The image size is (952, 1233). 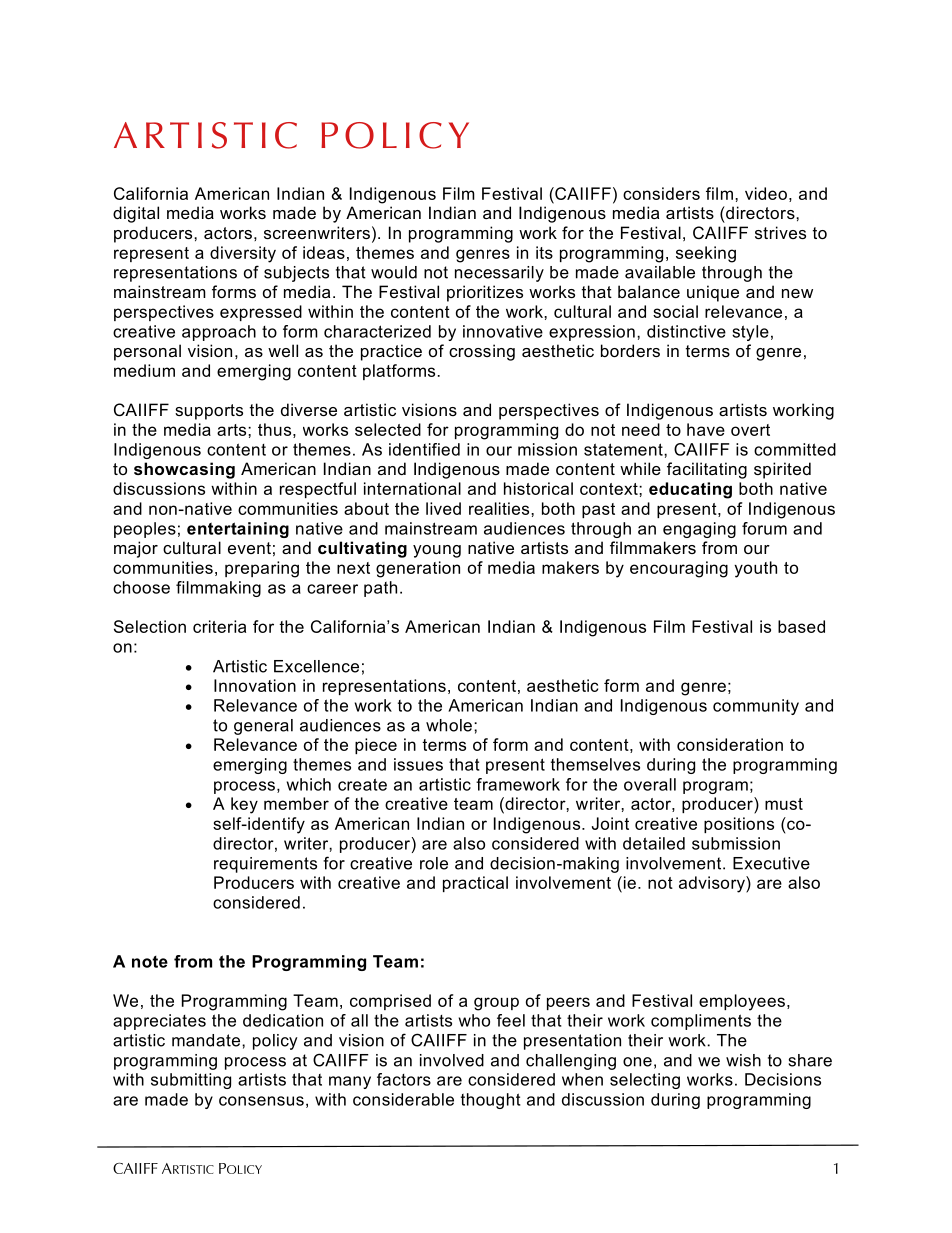 What do you see at coordinates (191, 1081) in the page?
I see `submitting` at bounding box center [191, 1081].
